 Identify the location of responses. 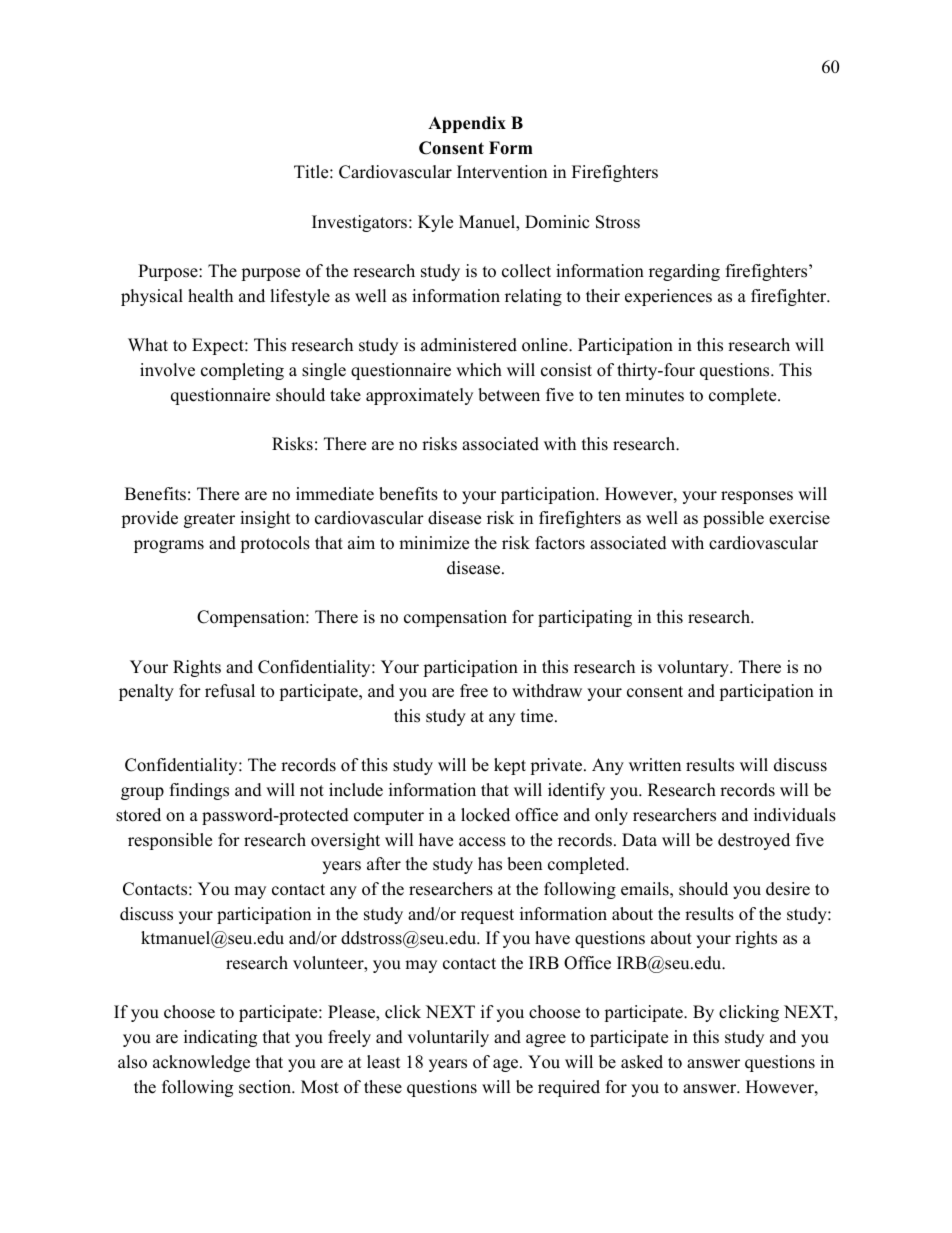
(757, 497).
